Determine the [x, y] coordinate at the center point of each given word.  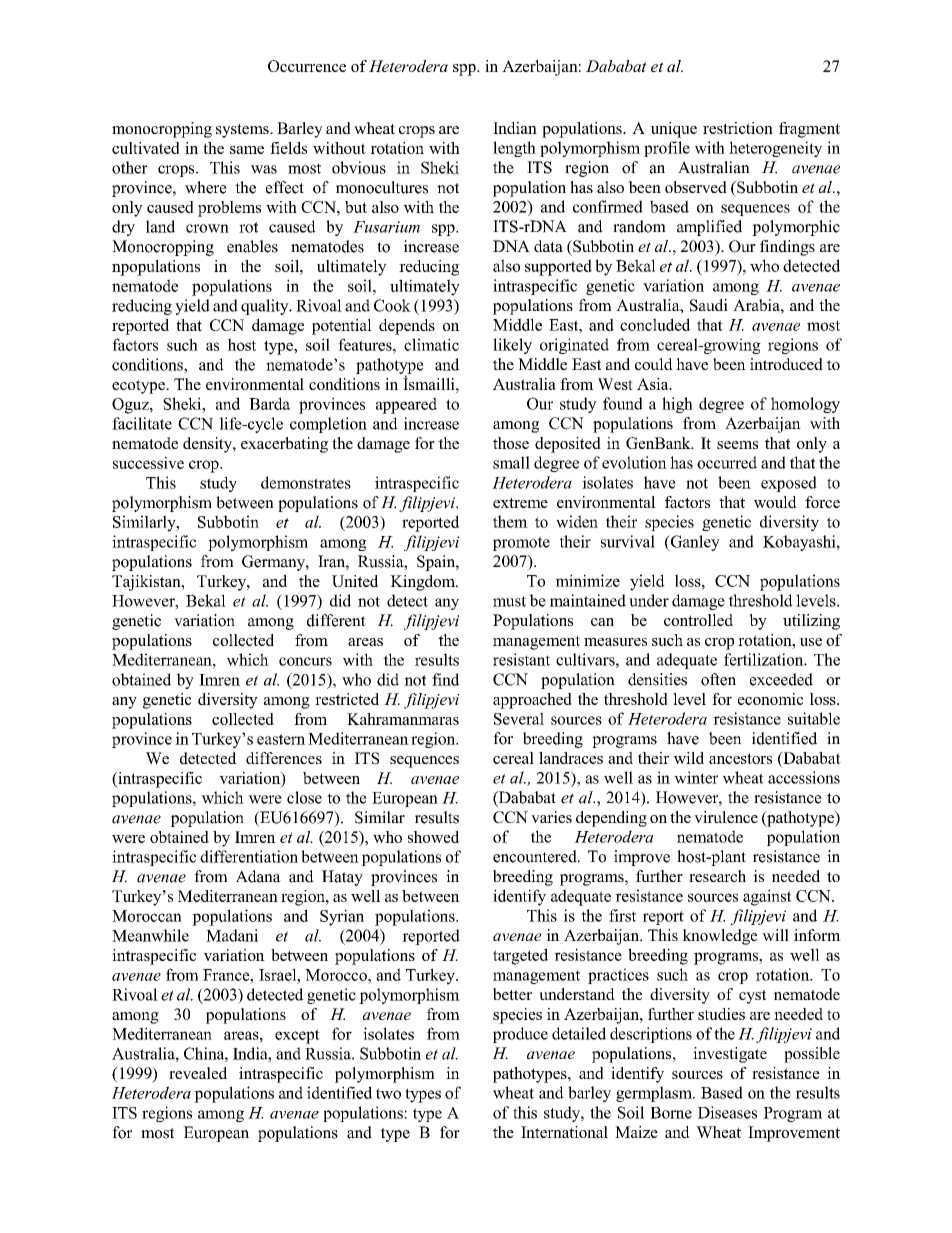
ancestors [740, 758]
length [514, 149]
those [511, 443]
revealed [198, 1073]
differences [284, 758]
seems [737, 445]
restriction [738, 128]
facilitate [142, 423]
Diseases [727, 1112]
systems [243, 131]
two [388, 1093]
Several [519, 718]
